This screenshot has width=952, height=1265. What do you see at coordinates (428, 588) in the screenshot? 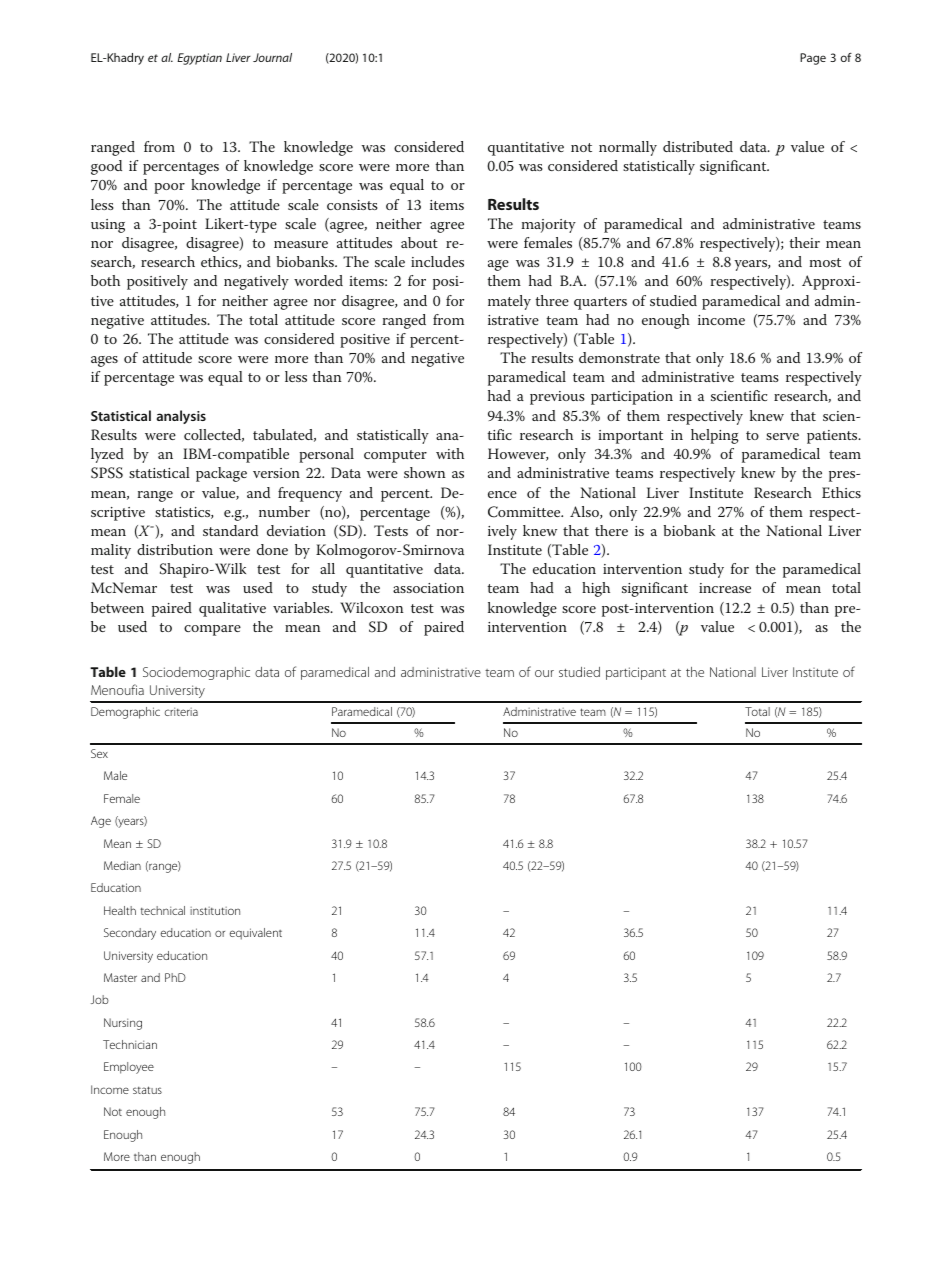
I see `association` at bounding box center [428, 588].
